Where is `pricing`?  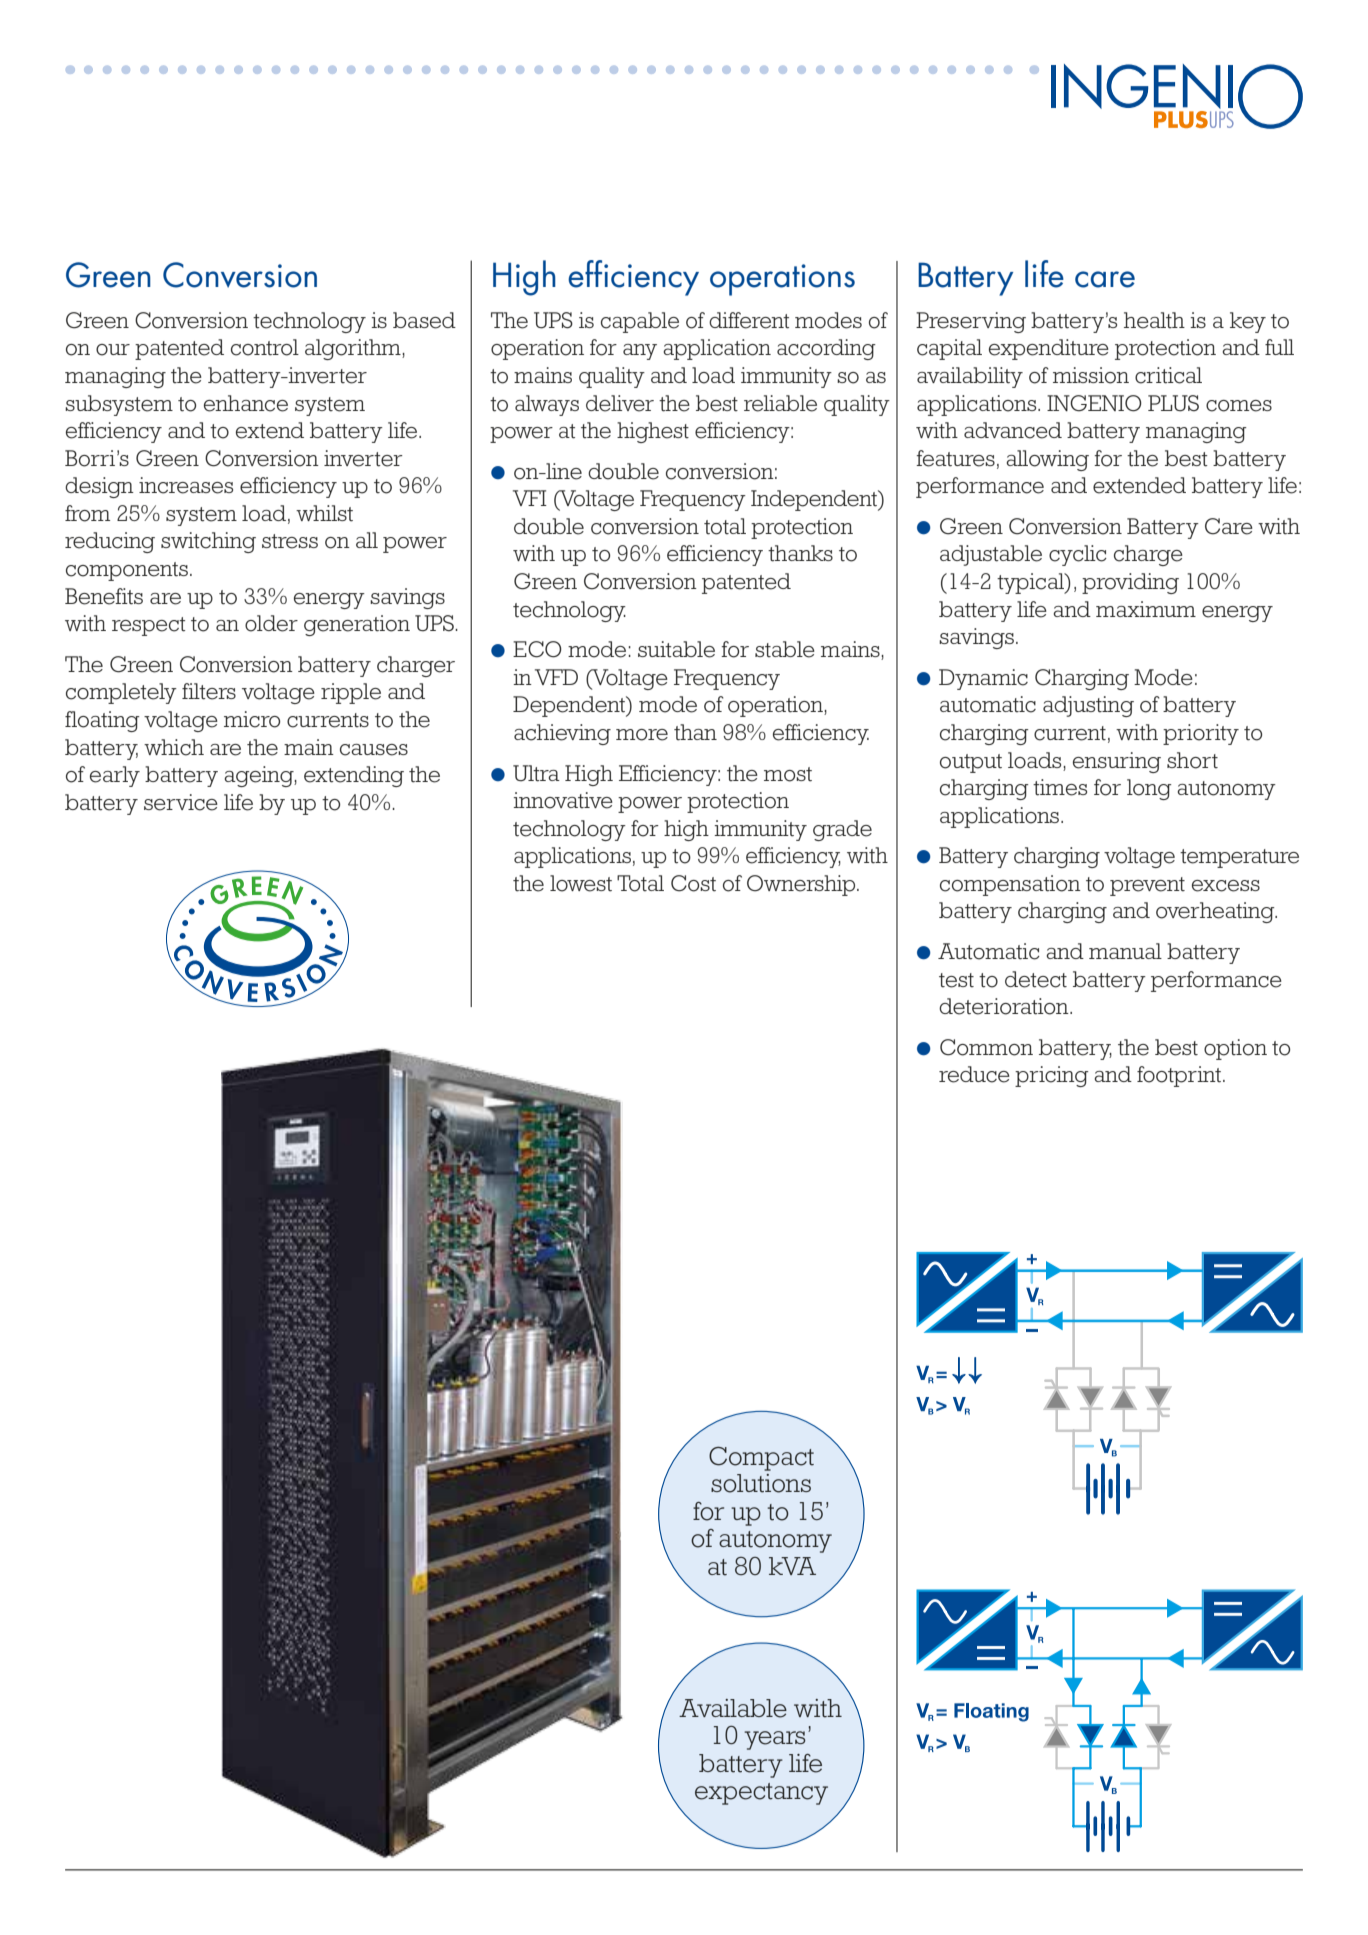 pricing is located at coordinates (1052, 1076).
